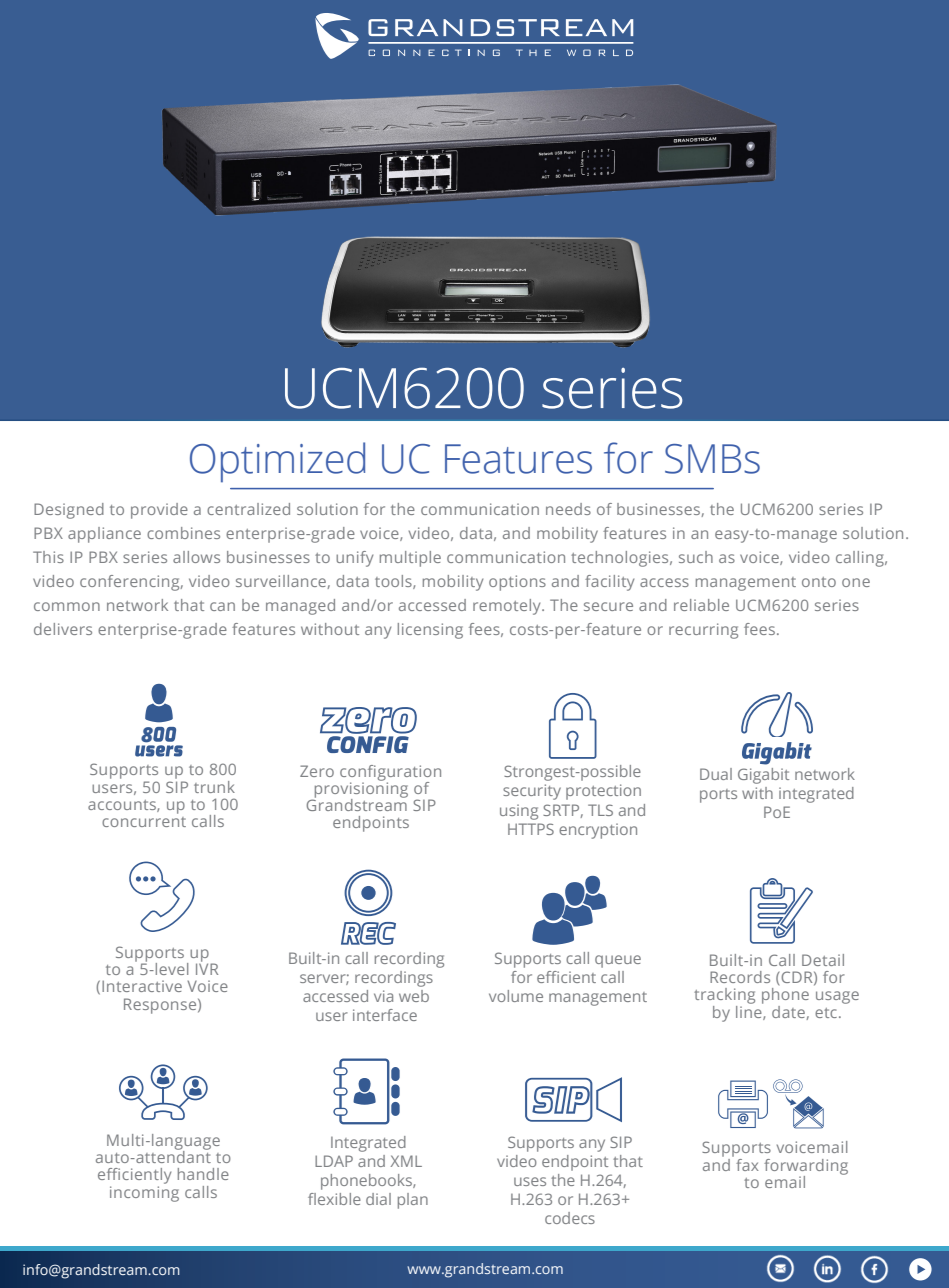  I want to click on Gigabit, so click(763, 776).
